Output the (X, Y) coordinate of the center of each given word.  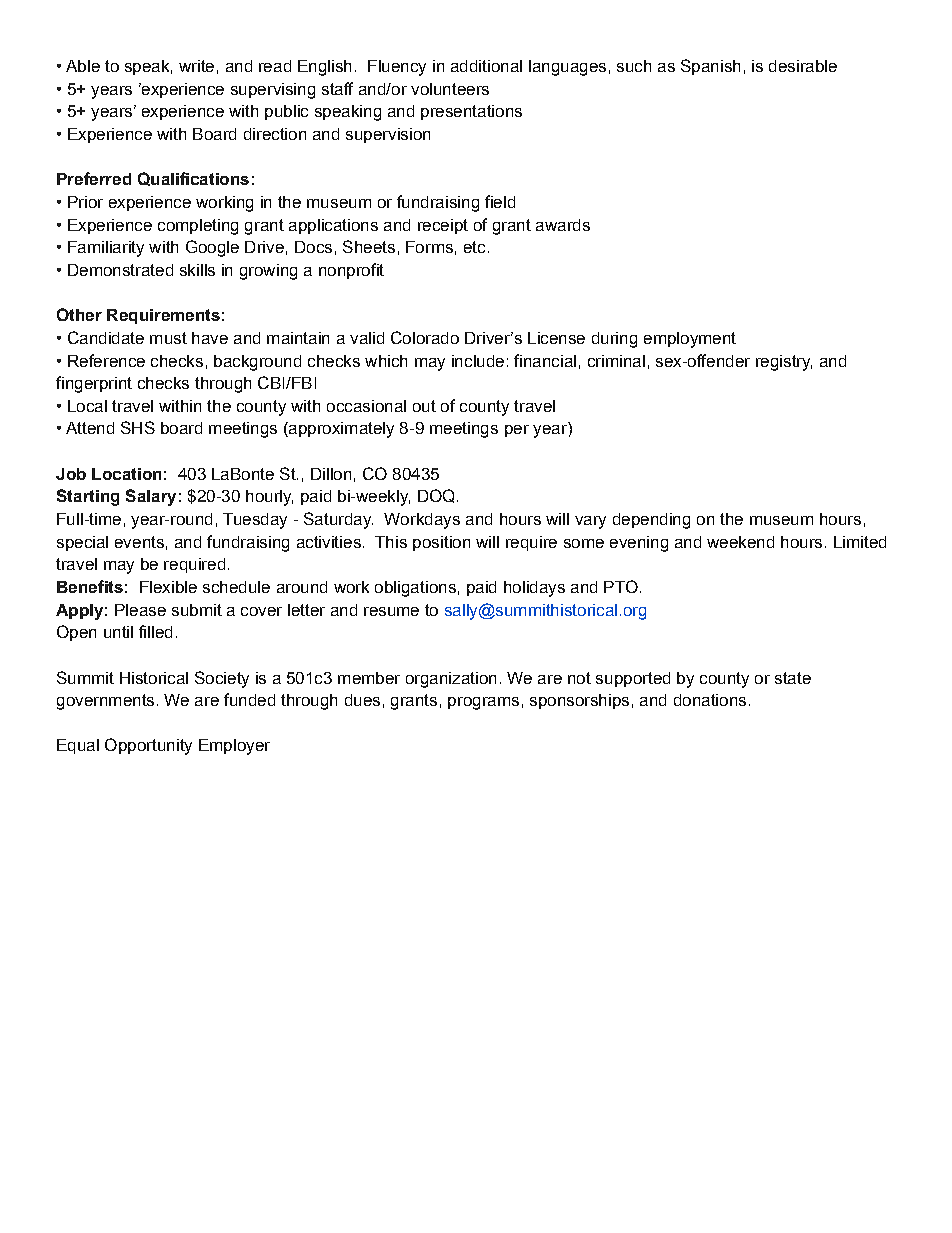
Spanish (710, 67)
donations (710, 700)
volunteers (450, 89)
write (196, 66)
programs (483, 703)
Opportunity (148, 746)
